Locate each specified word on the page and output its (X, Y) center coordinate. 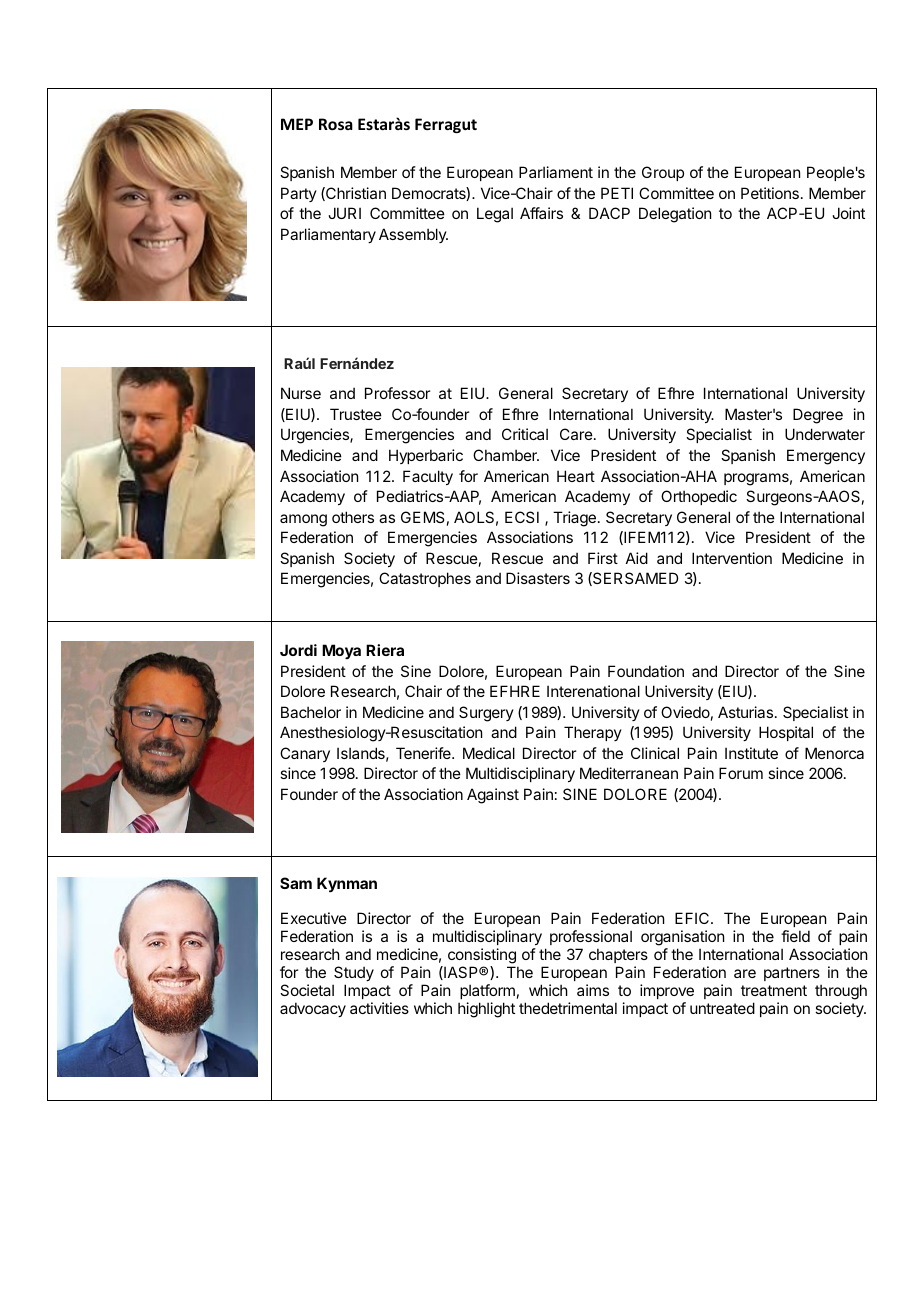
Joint (848, 213)
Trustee (356, 414)
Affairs (541, 213)
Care (576, 434)
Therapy (593, 733)
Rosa (336, 124)
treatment (774, 990)
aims (593, 990)
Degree (818, 416)
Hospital (786, 733)
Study (354, 973)
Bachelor (311, 712)
